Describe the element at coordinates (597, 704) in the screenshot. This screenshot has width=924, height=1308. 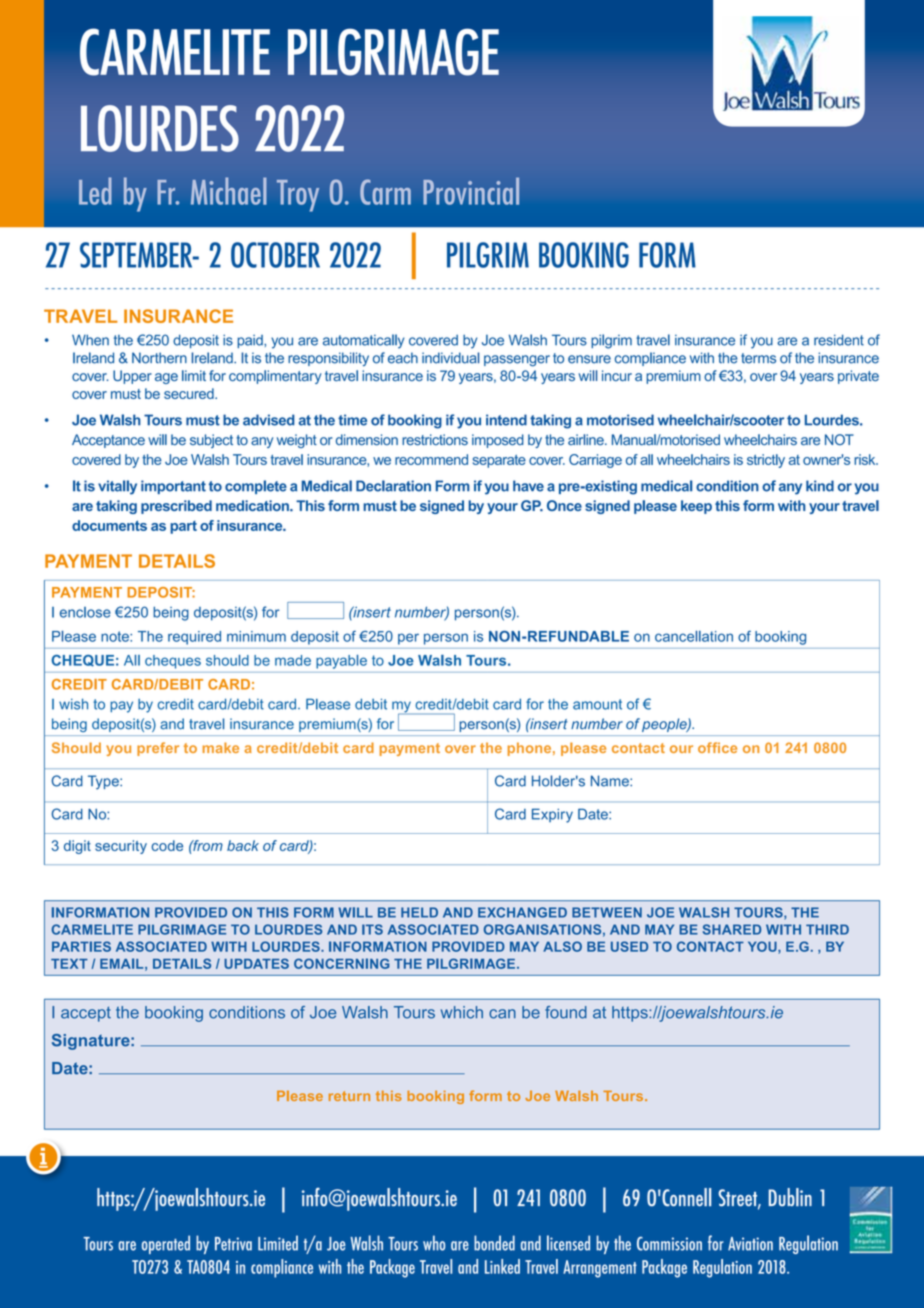
I see `amount` at that location.
